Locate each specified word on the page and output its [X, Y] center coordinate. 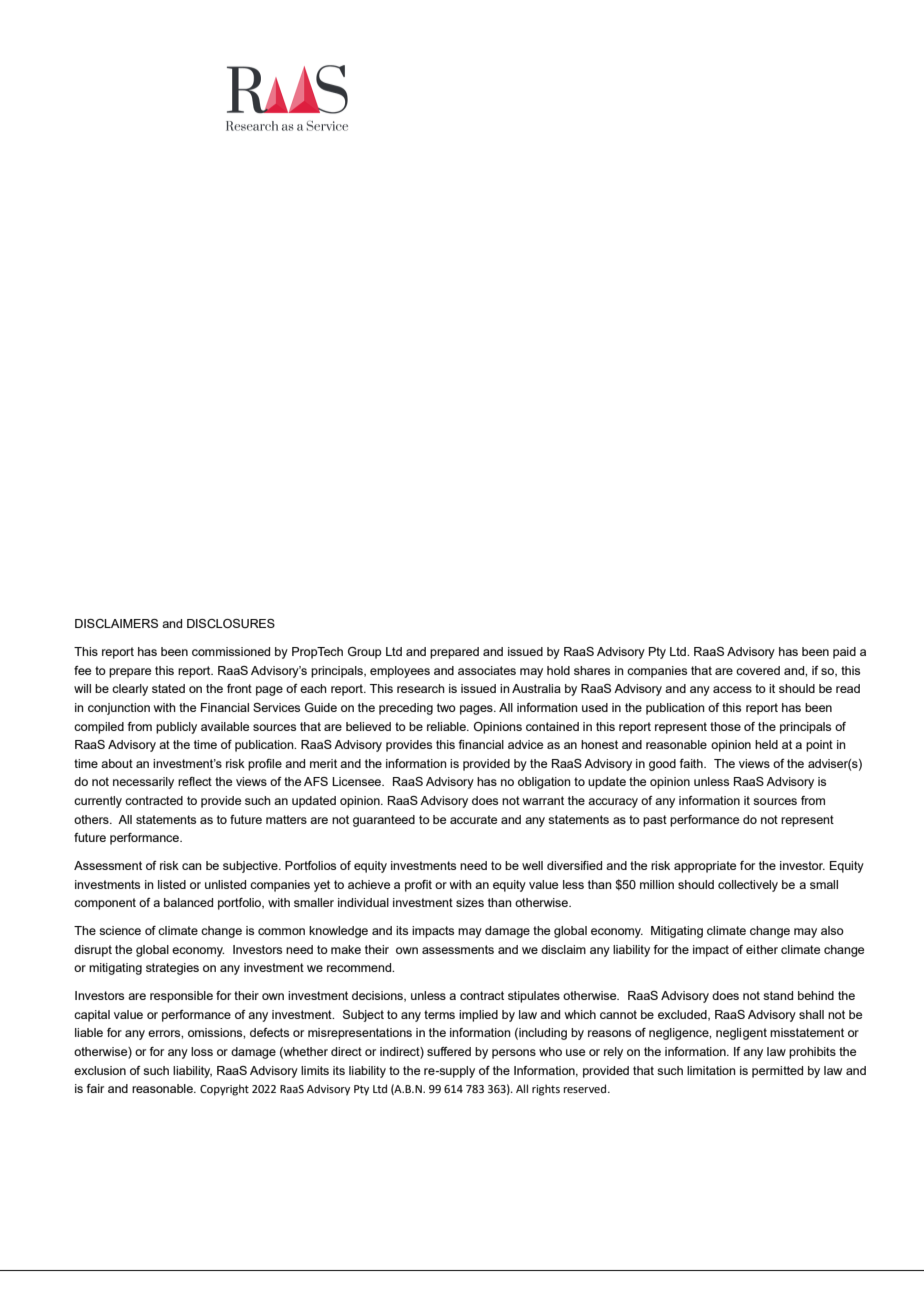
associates [487, 670]
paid [844, 653]
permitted [777, 1072]
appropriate [705, 867]
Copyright [224, 1090]
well [532, 865]
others [92, 819]
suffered [449, 1051]
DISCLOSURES [231, 623]
